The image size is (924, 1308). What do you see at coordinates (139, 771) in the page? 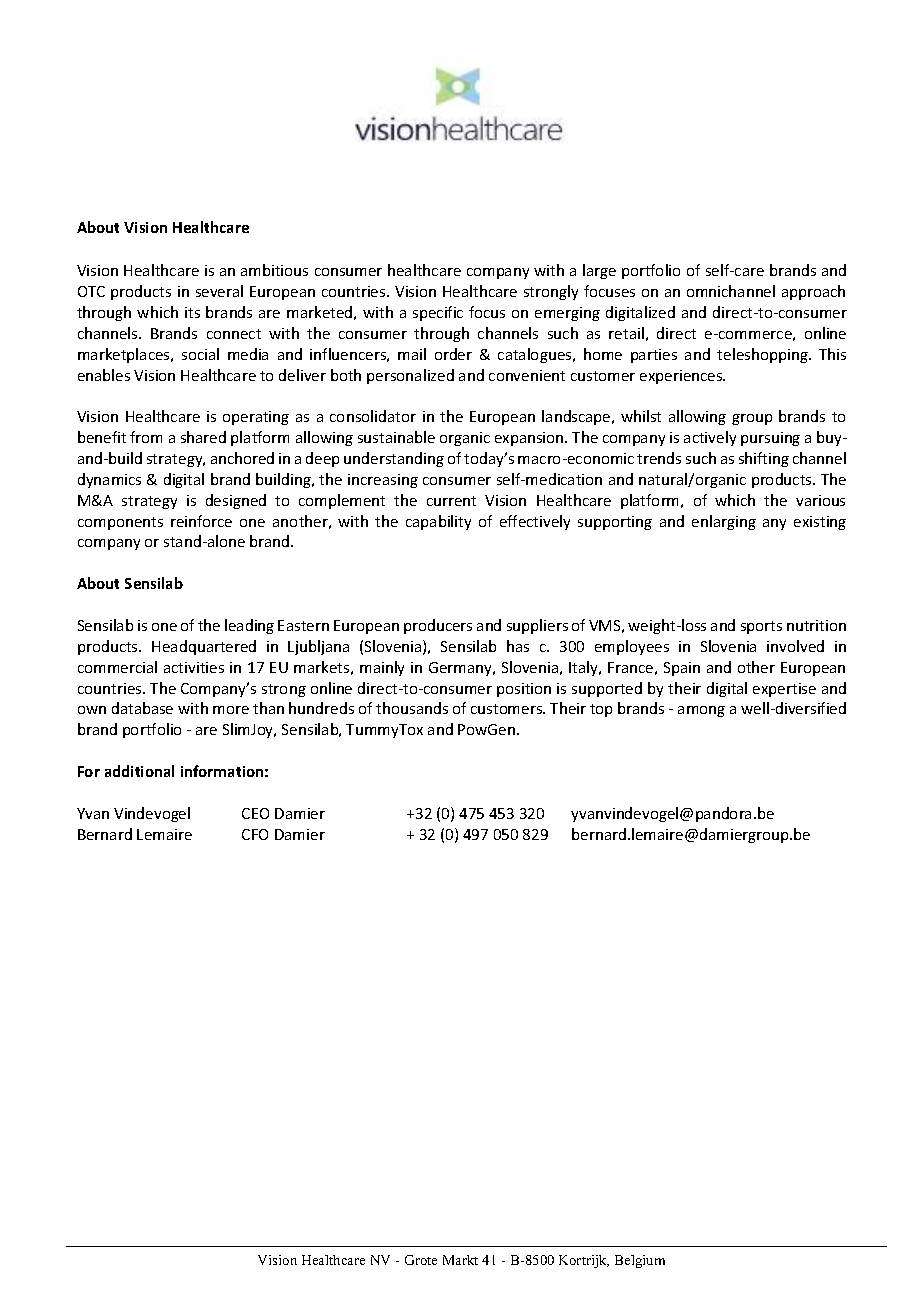
I see `additional` at bounding box center [139, 771].
